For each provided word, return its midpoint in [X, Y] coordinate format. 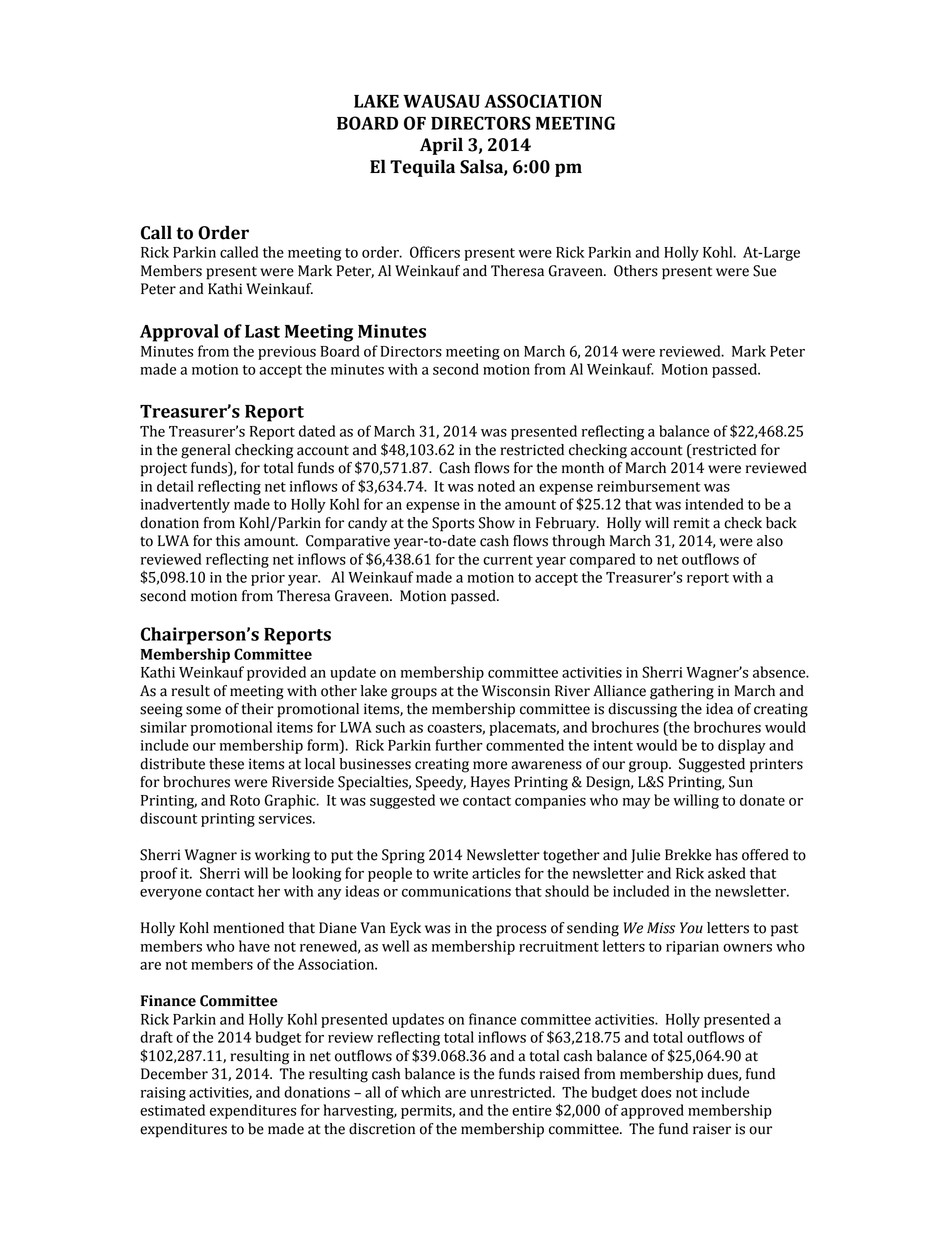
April [441, 146]
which [421, 1092]
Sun [741, 782]
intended [714, 504]
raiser [712, 1129]
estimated [172, 1110]
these [226, 764]
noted [496, 486]
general [205, 451]
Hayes [490, 783]
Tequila [422, 168]
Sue [764, 271]
